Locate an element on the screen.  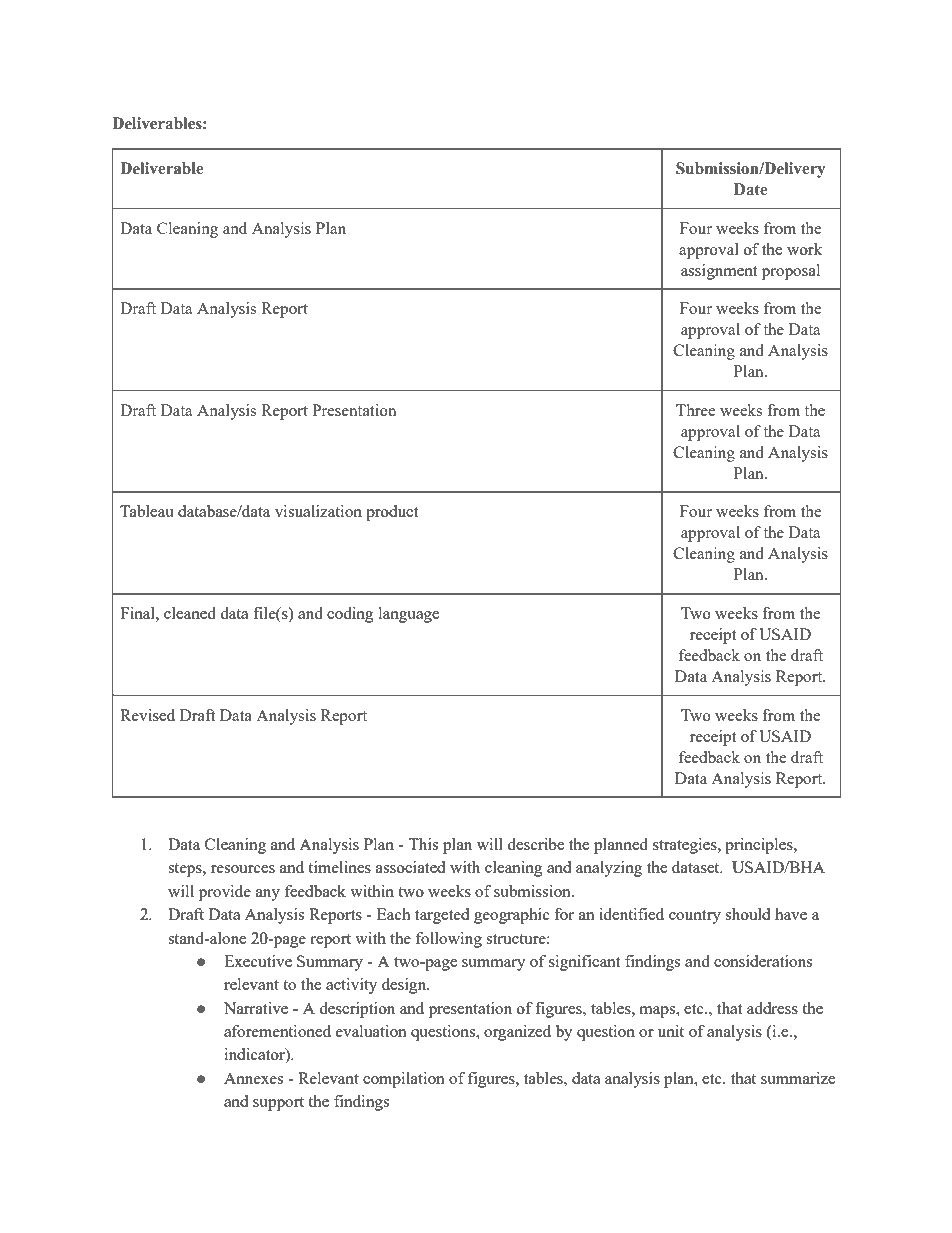
visualization is located at coordinates (318, 511).
